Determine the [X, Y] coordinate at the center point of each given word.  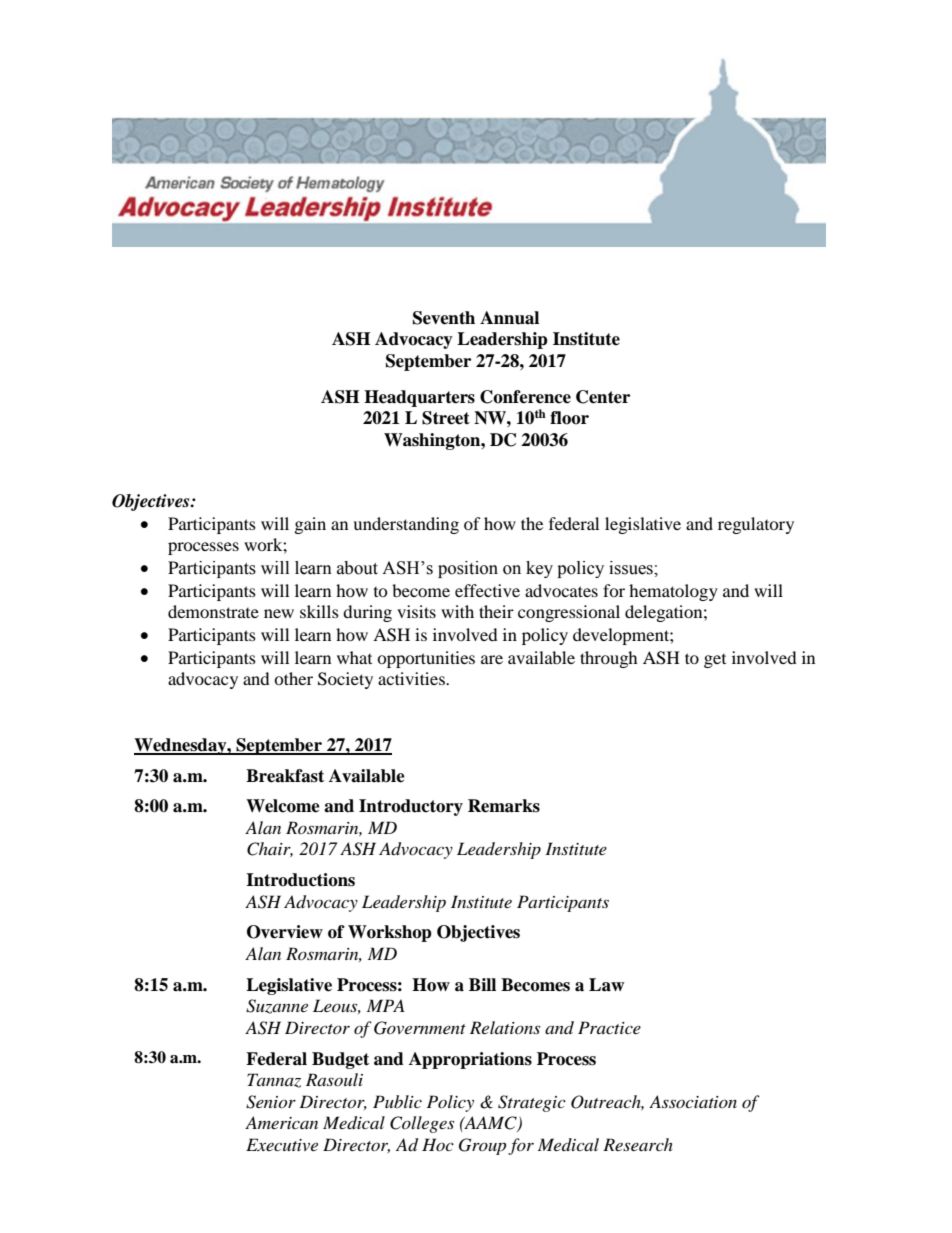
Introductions [300, 880]
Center [603, 397]
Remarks [504, 806]
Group [482, 1146]
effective [487, 590]
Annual [509, 318]
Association [693, 1101]
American [281, 1122]
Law [606, 985]
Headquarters [419, 398]
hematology [673, 592]
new [279, 613]
